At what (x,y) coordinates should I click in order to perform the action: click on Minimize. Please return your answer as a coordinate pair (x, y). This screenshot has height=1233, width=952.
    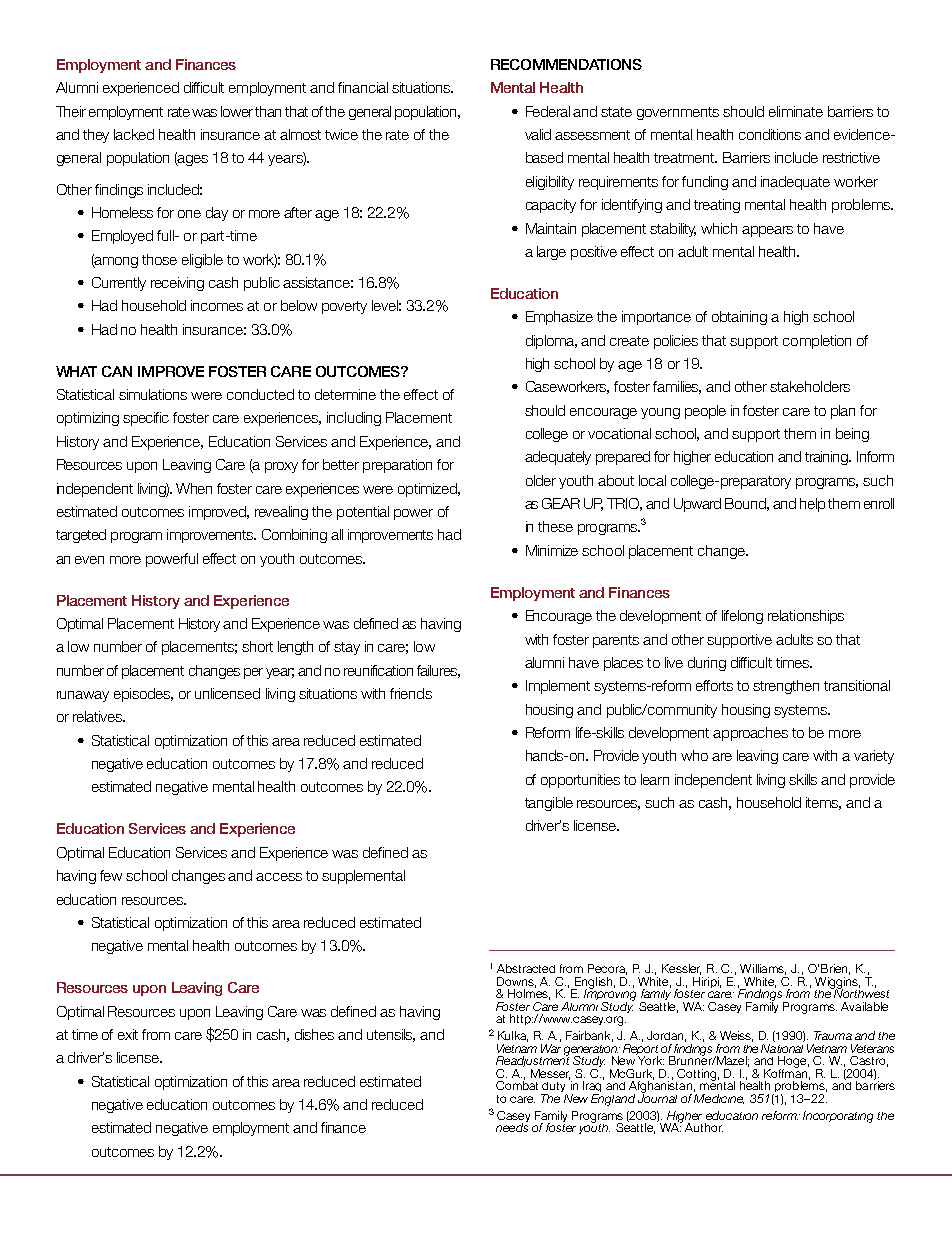
    Looking at the image, I should click on (552, 550).
